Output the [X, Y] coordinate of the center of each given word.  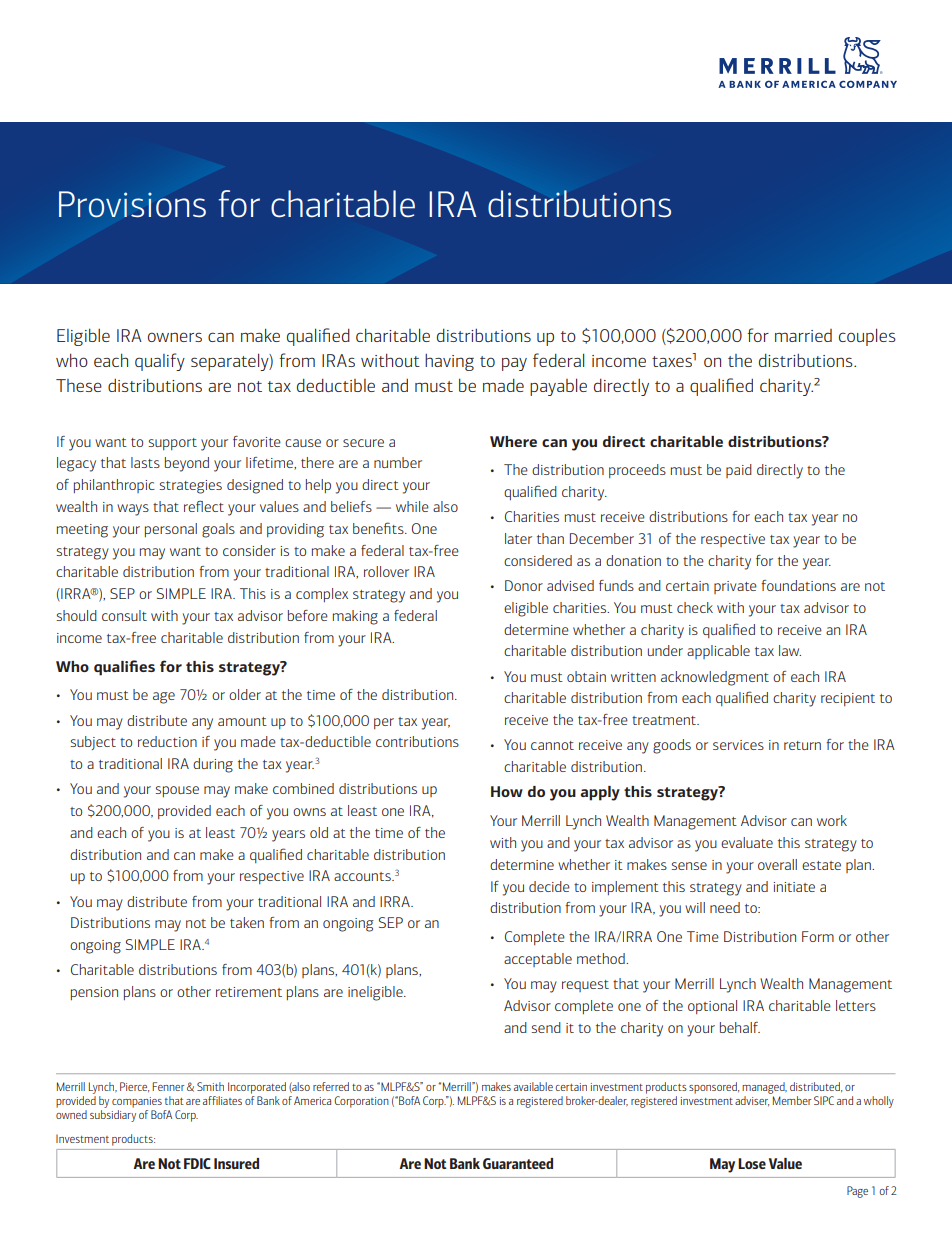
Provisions [132, 204]
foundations [798, 585]
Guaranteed [518, 1163]
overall [777, 864]
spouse [177, 791]
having [449, 362]
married [803, 335]
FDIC [197, 1163]
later [518, 538]
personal [171, 530]
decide [549, 886]
